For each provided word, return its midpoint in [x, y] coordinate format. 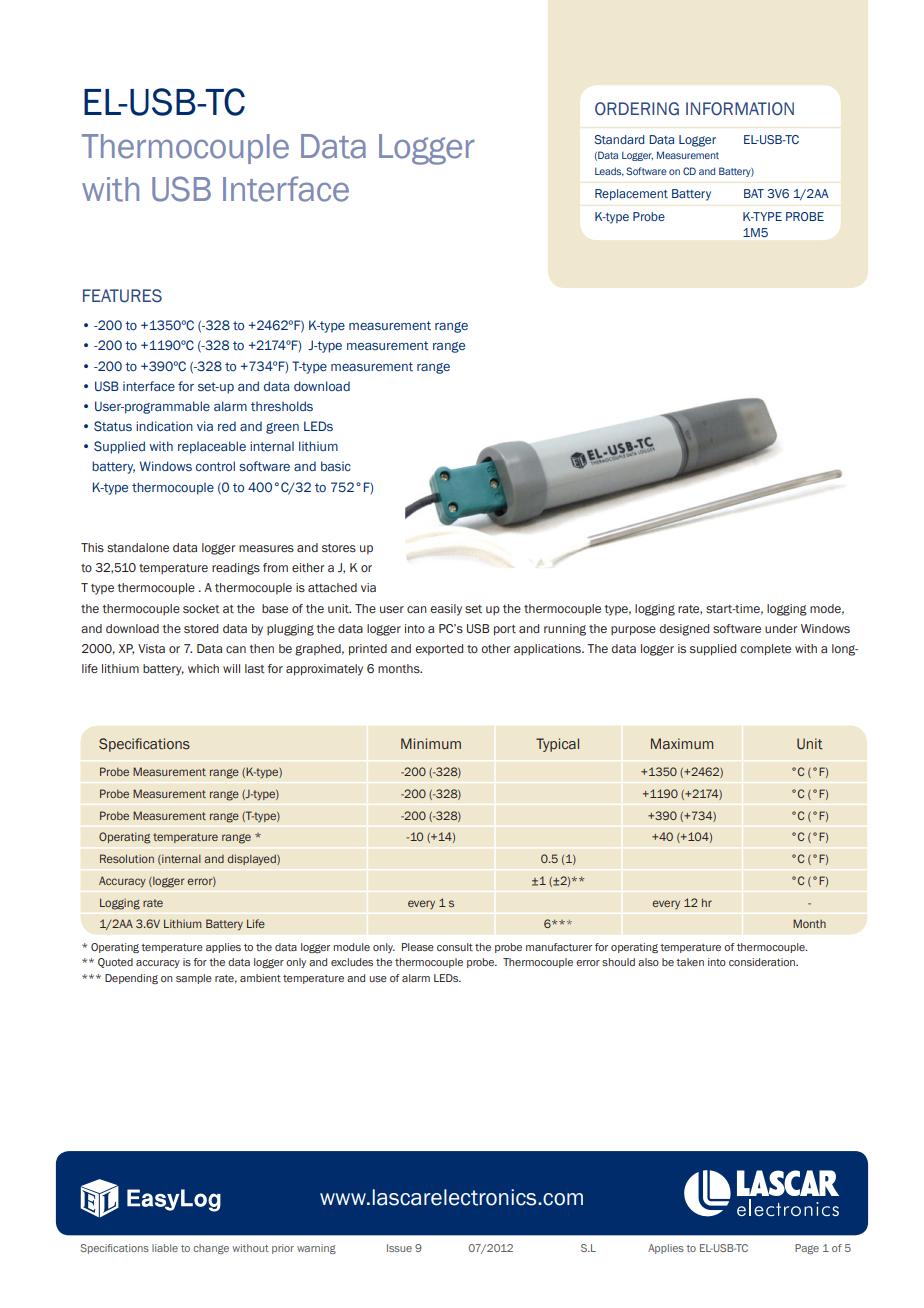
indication [164, 426]
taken [690, 962]
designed [684, 630]
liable [165, 1248]
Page [807, 1249]
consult [455, 947]
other [496, 648]
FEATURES [122, 296]
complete [765, 650]
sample [194, 979]
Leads [609, 172]
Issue [399, 1248]
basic [336, 466]
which [203, 668]
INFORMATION [740, 109]
